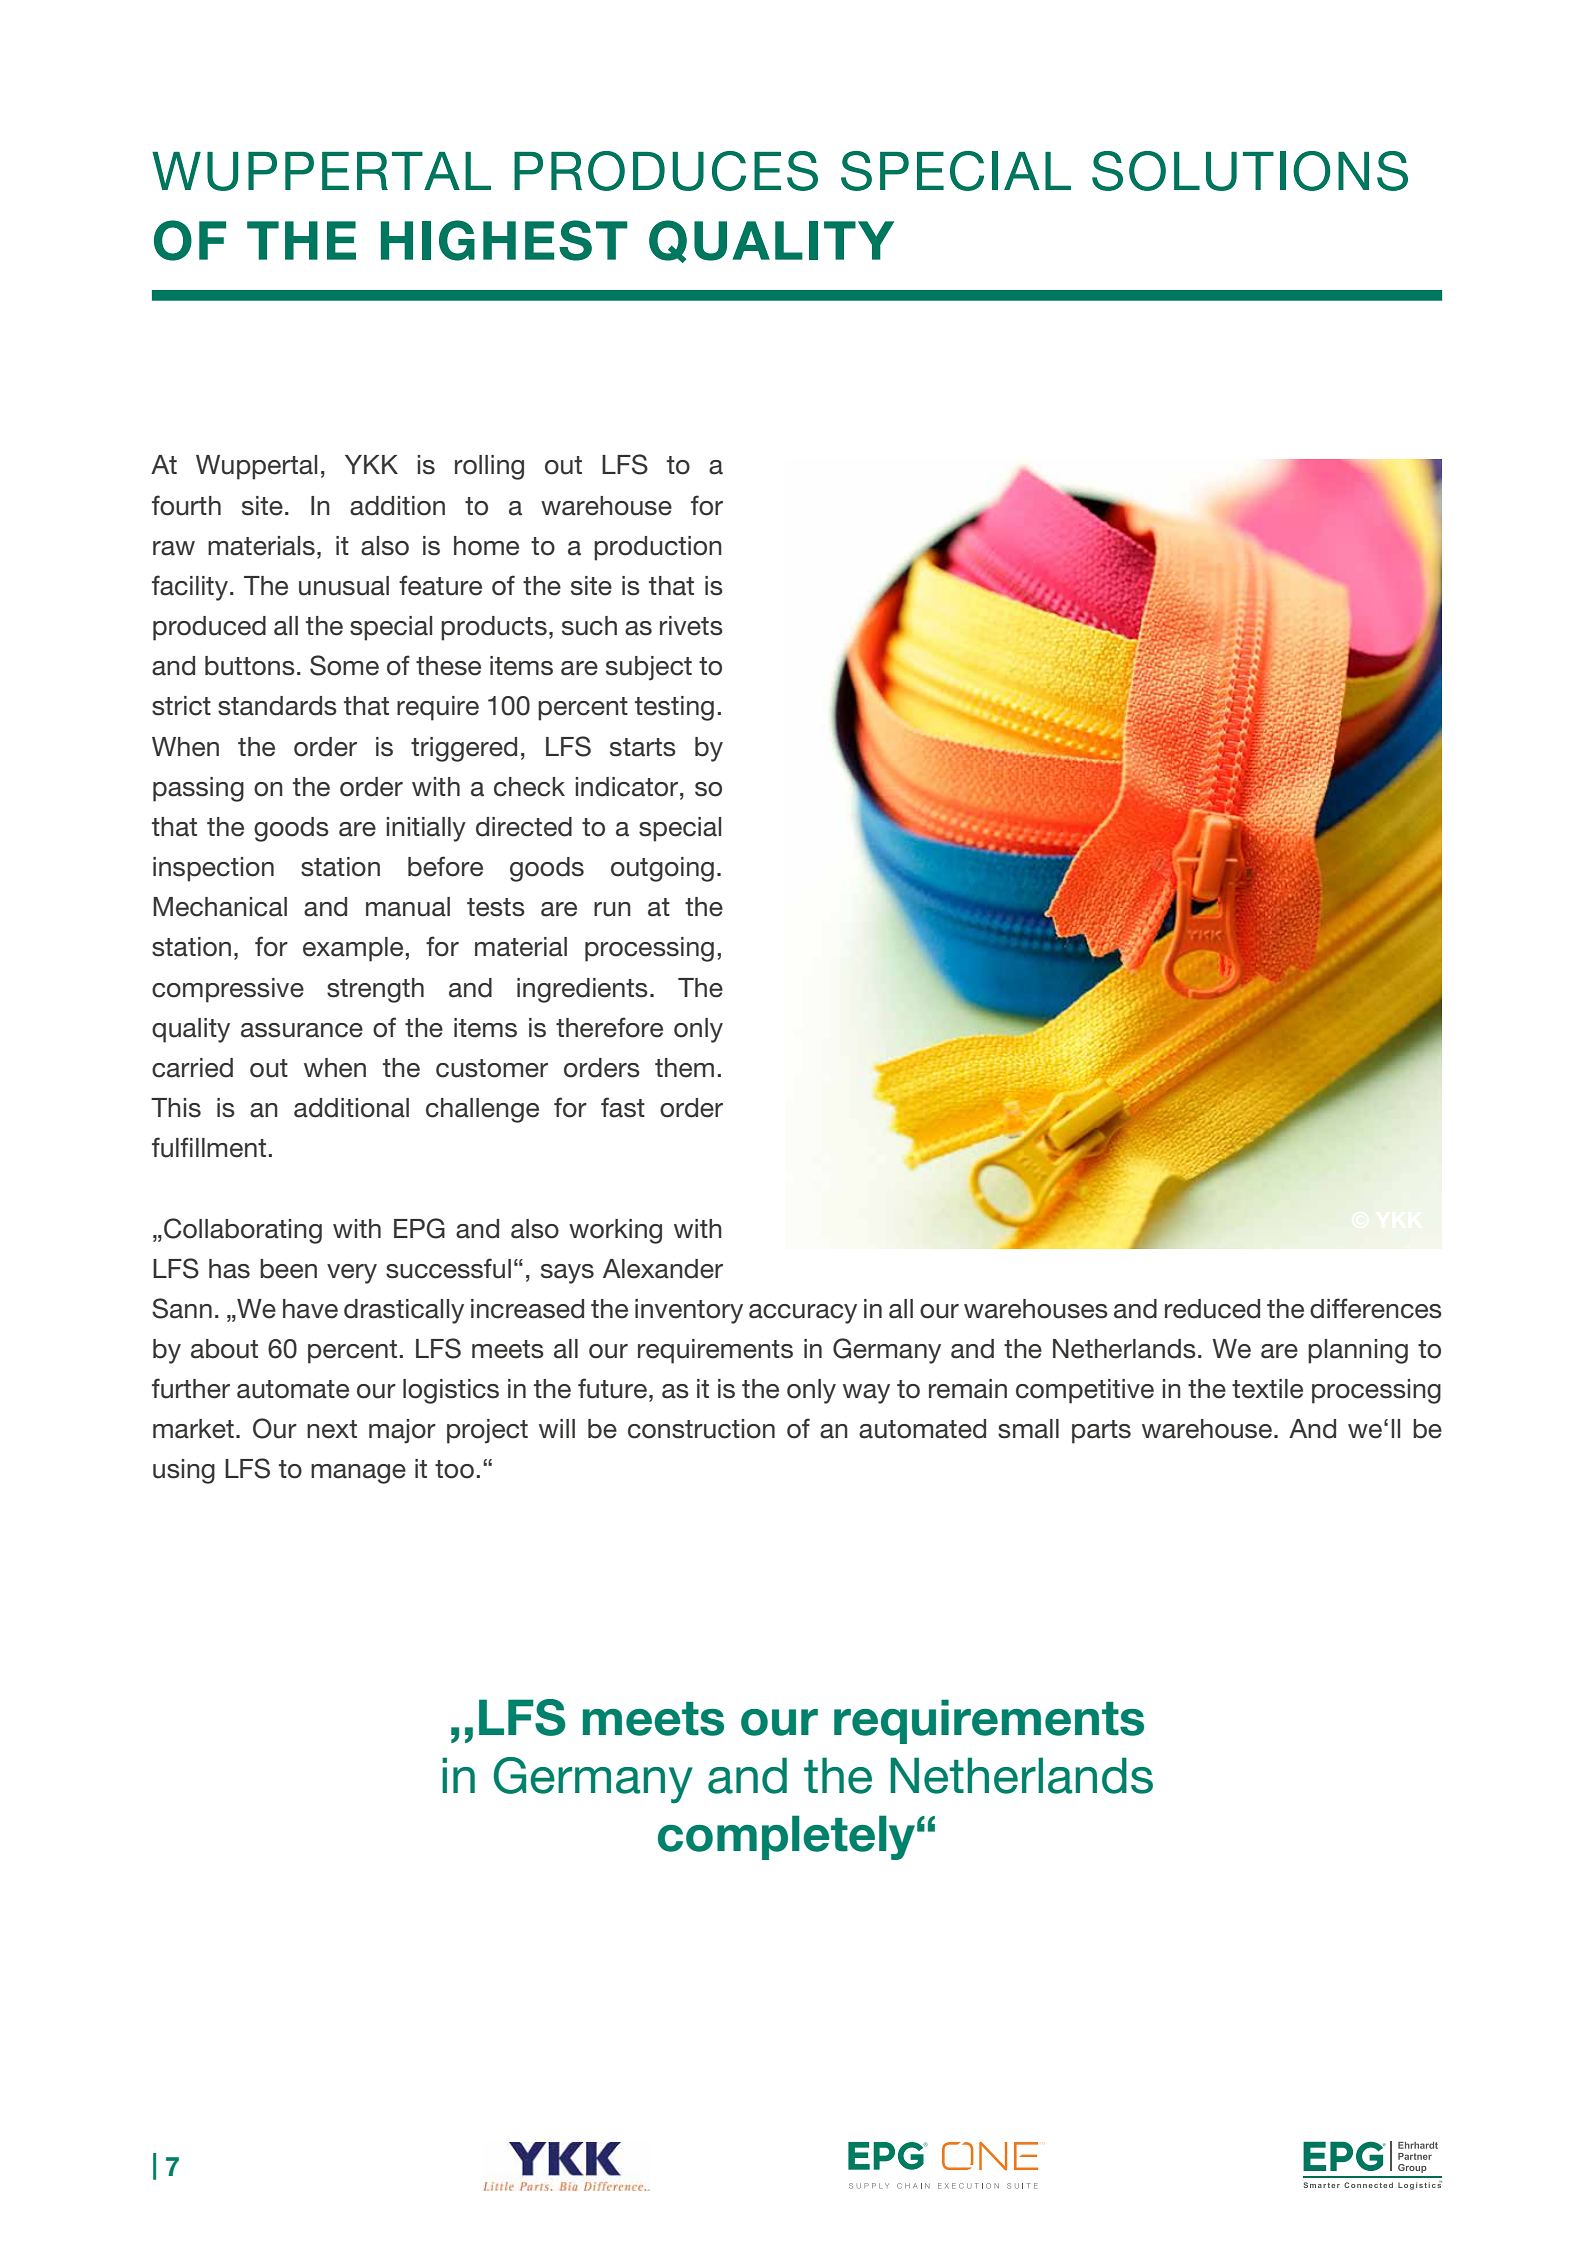  I want to click on SOLUTIONS, so click(1250, 171).
